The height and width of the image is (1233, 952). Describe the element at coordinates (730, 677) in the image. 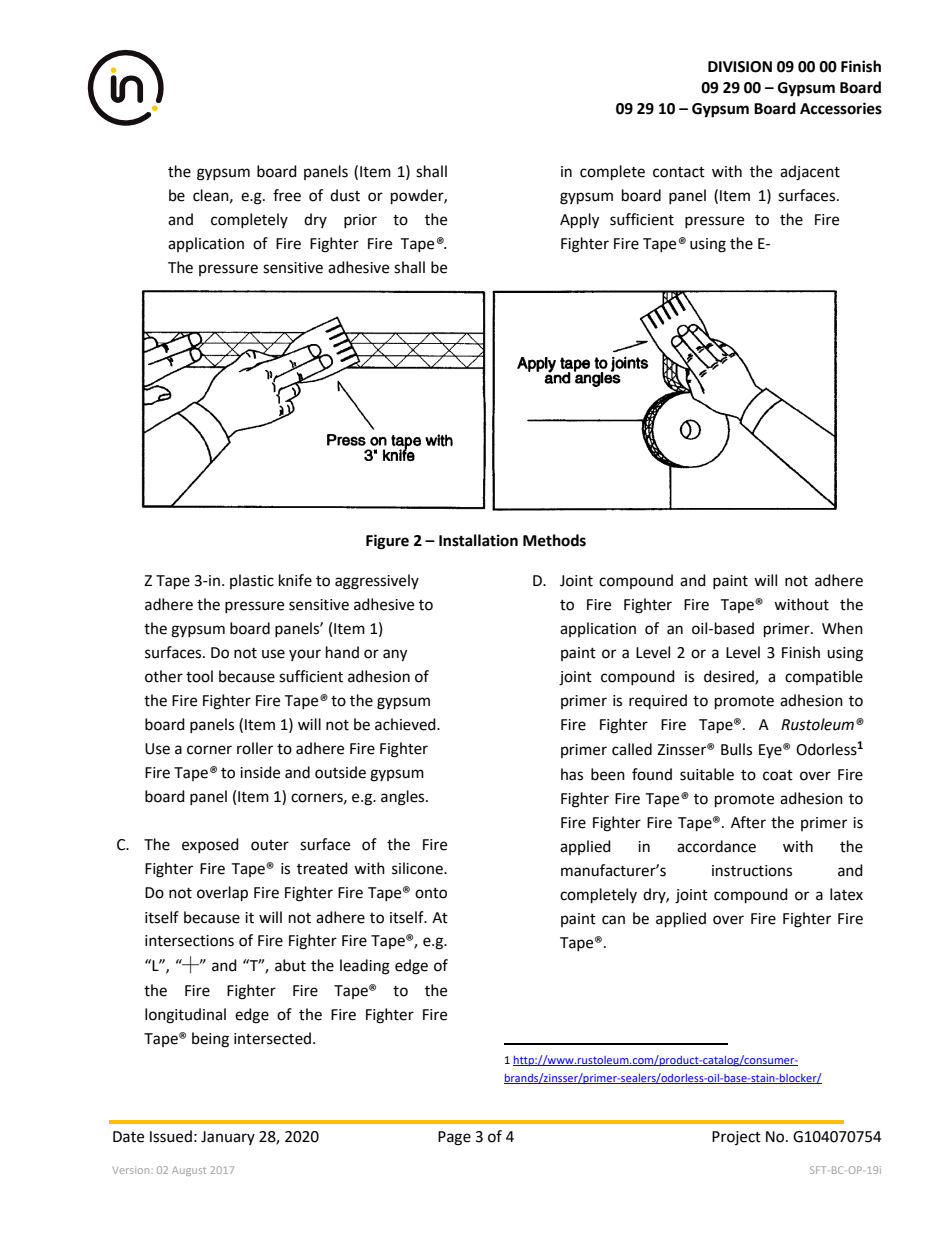

I see `desired` at that location.
